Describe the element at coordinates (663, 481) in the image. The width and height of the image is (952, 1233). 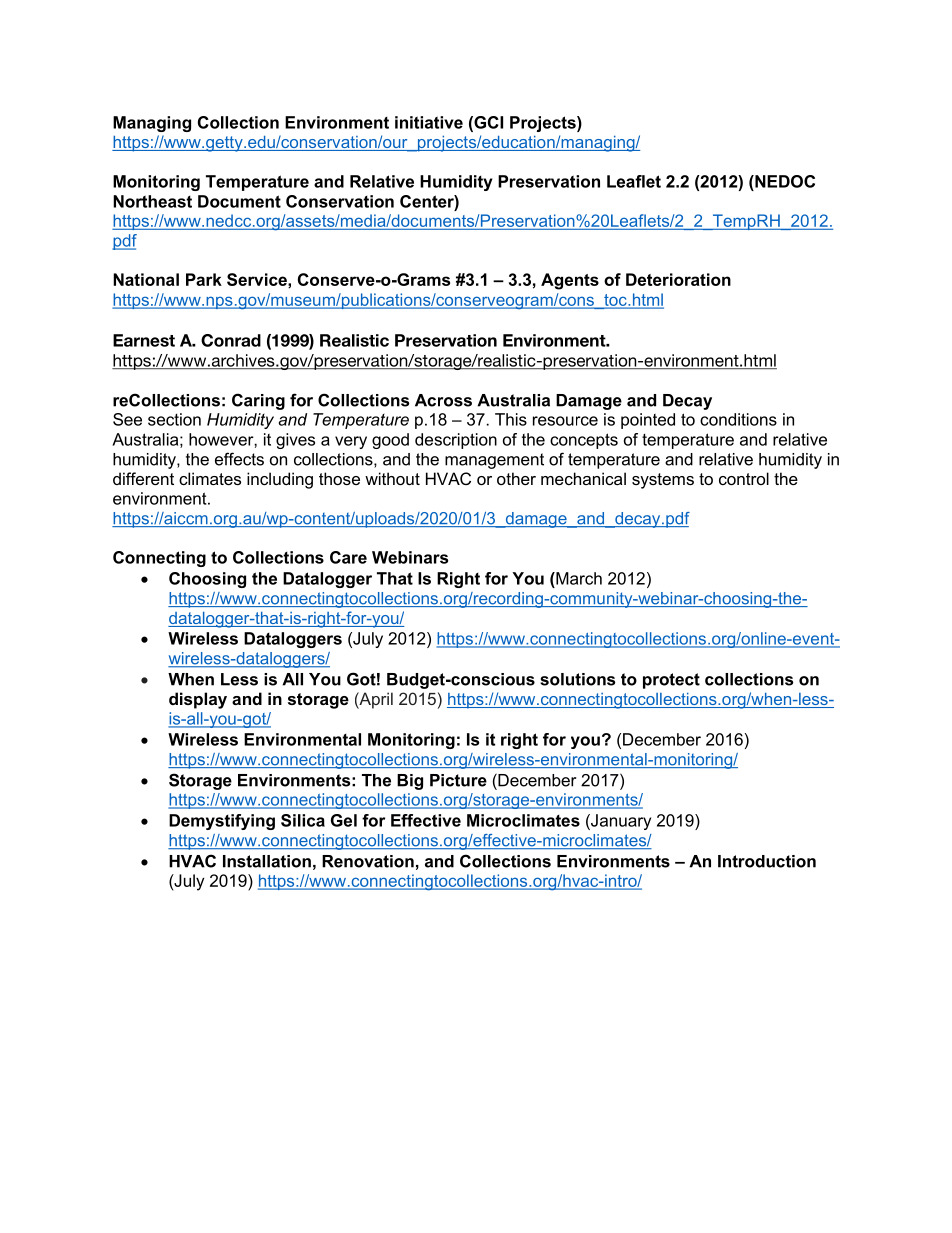
I see `systems` at that location.
